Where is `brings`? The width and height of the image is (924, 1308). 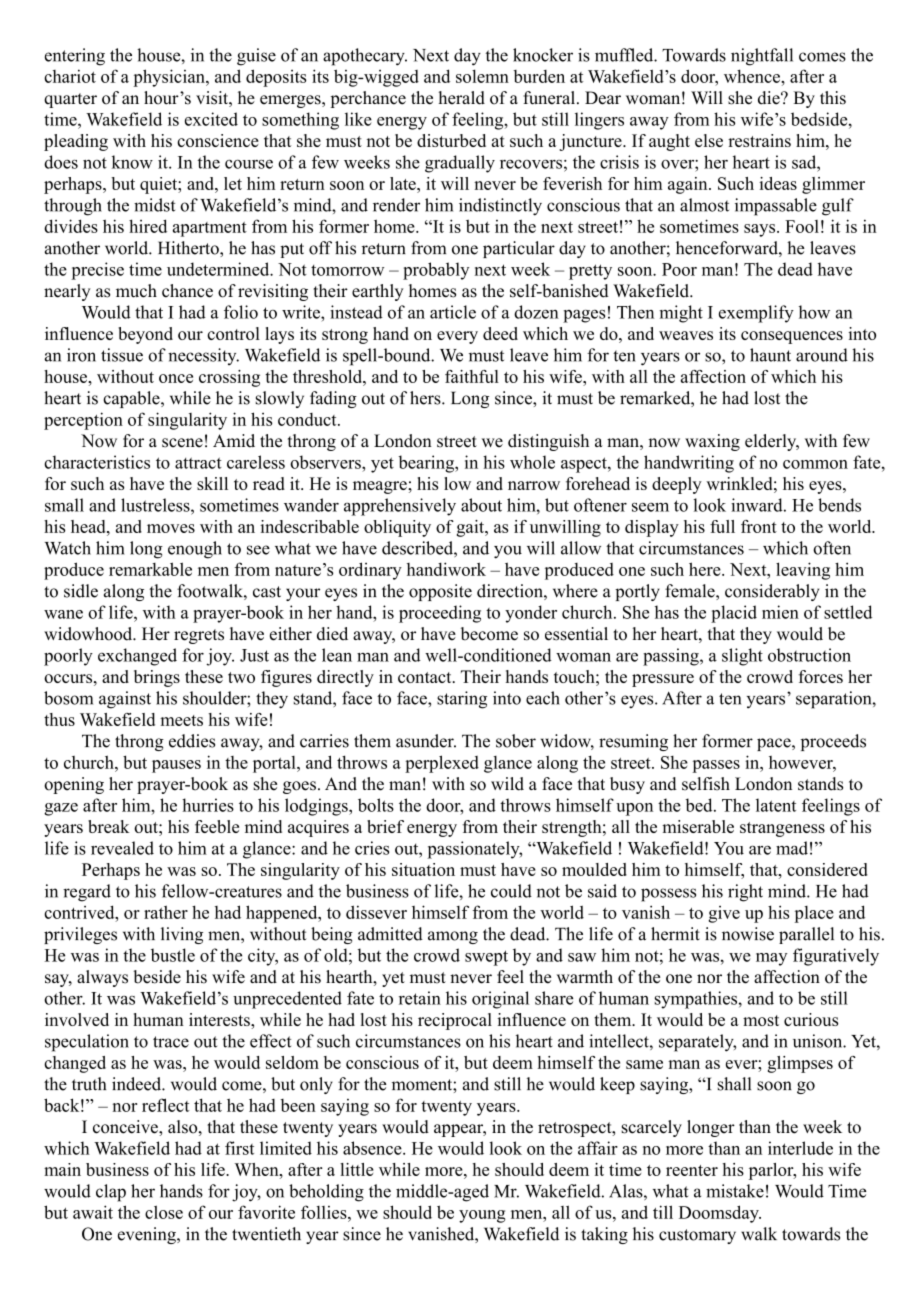
brings is located at coordinates (157, 678).
